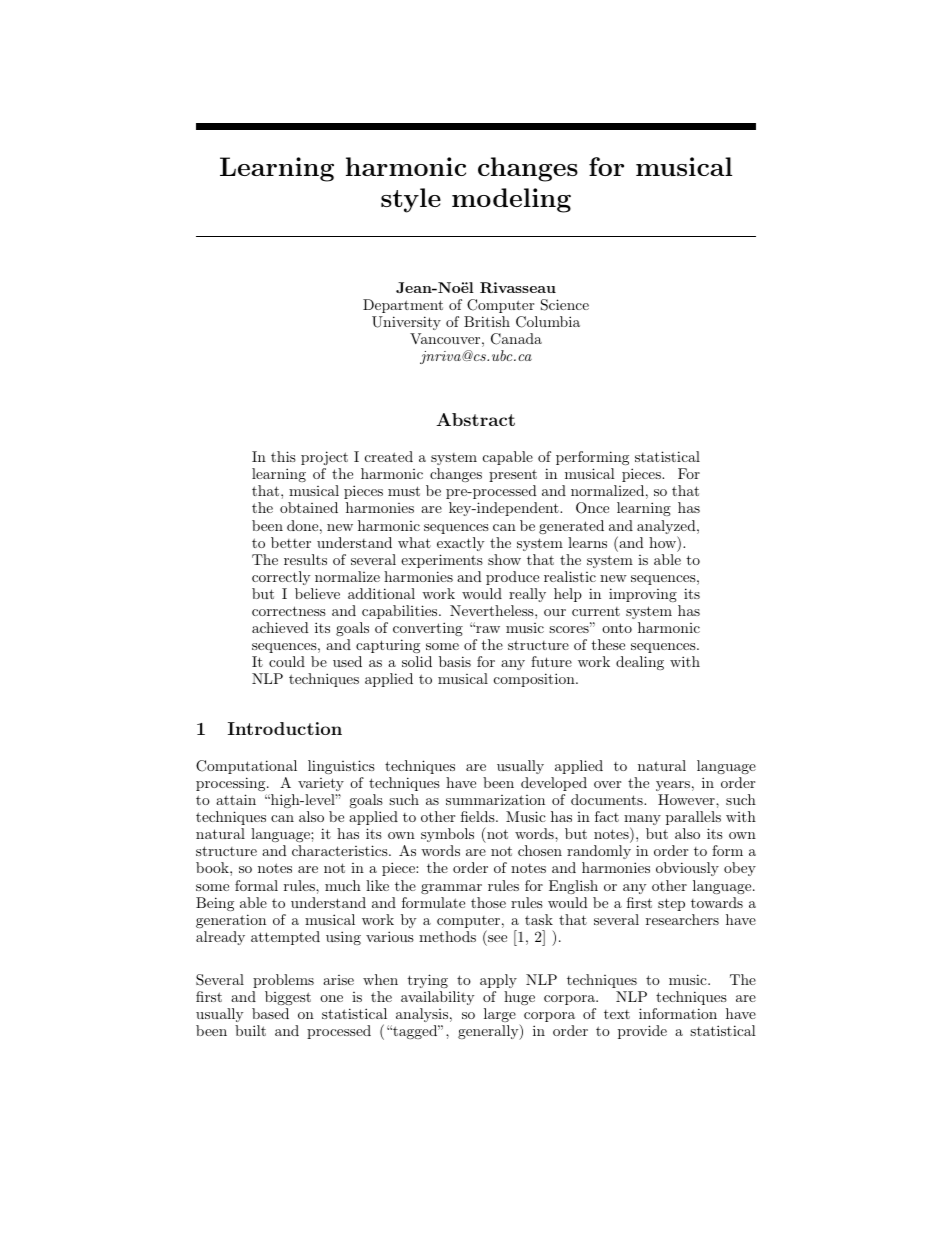  What do you see at coordinates (283, 456) in the screenshot?
I see `this` at bounding box center [283, 456].
